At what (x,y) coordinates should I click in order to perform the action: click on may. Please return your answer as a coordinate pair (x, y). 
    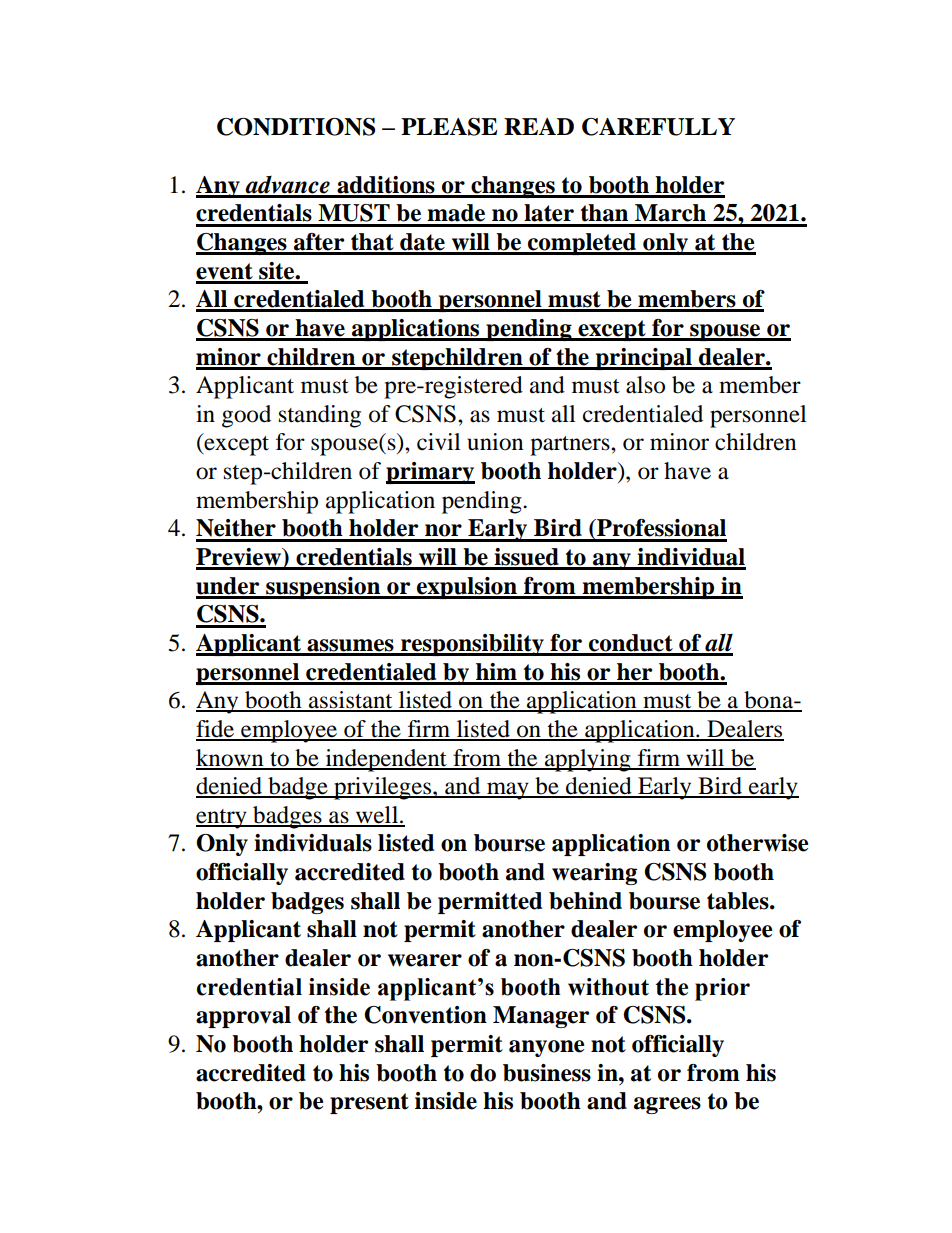
    Looking at the image, I should click on (508, 791).
